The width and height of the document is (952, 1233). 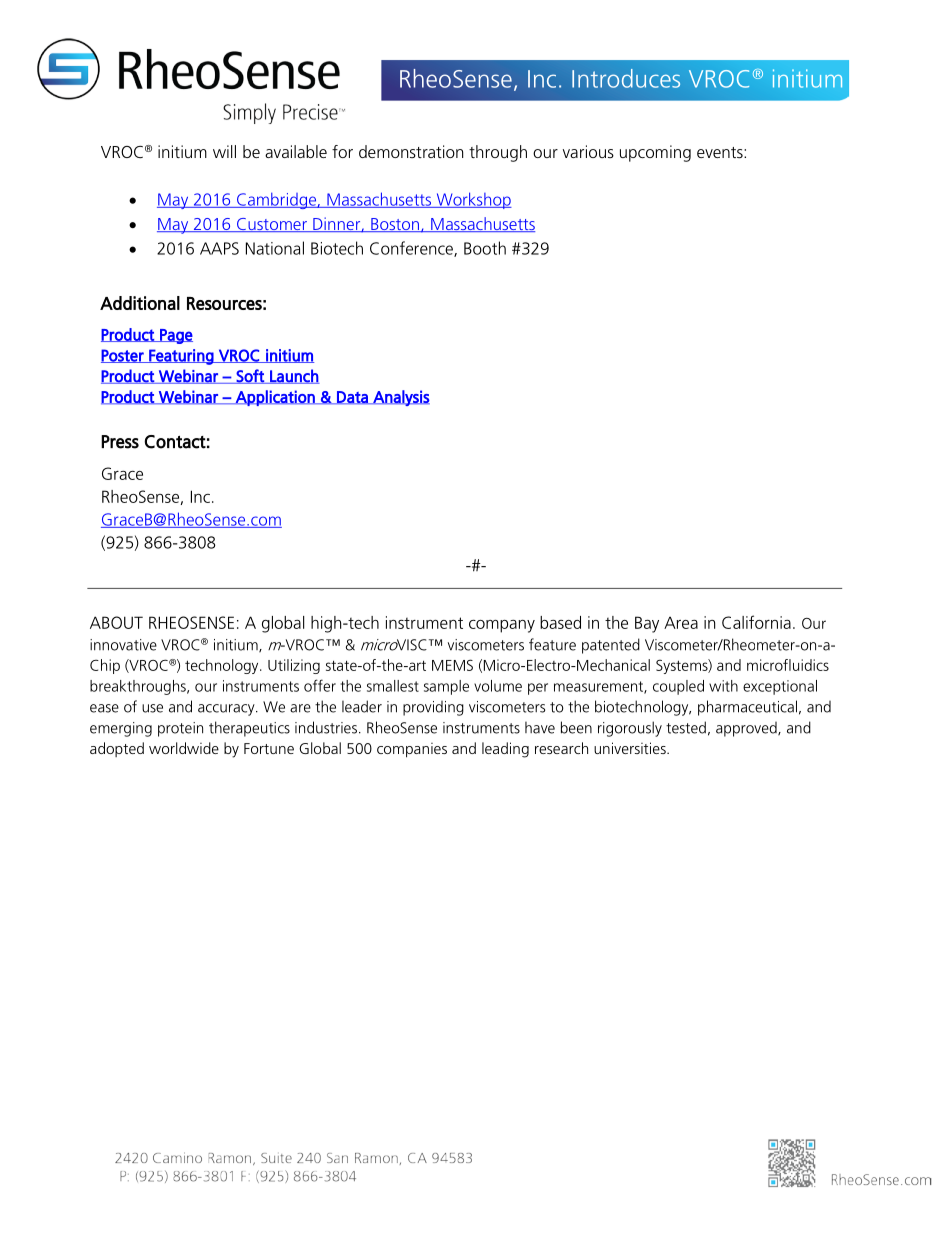 What do you see at coordinates (175, 442) in the document?
I see `Contact` at bounding box center [175, 442].
